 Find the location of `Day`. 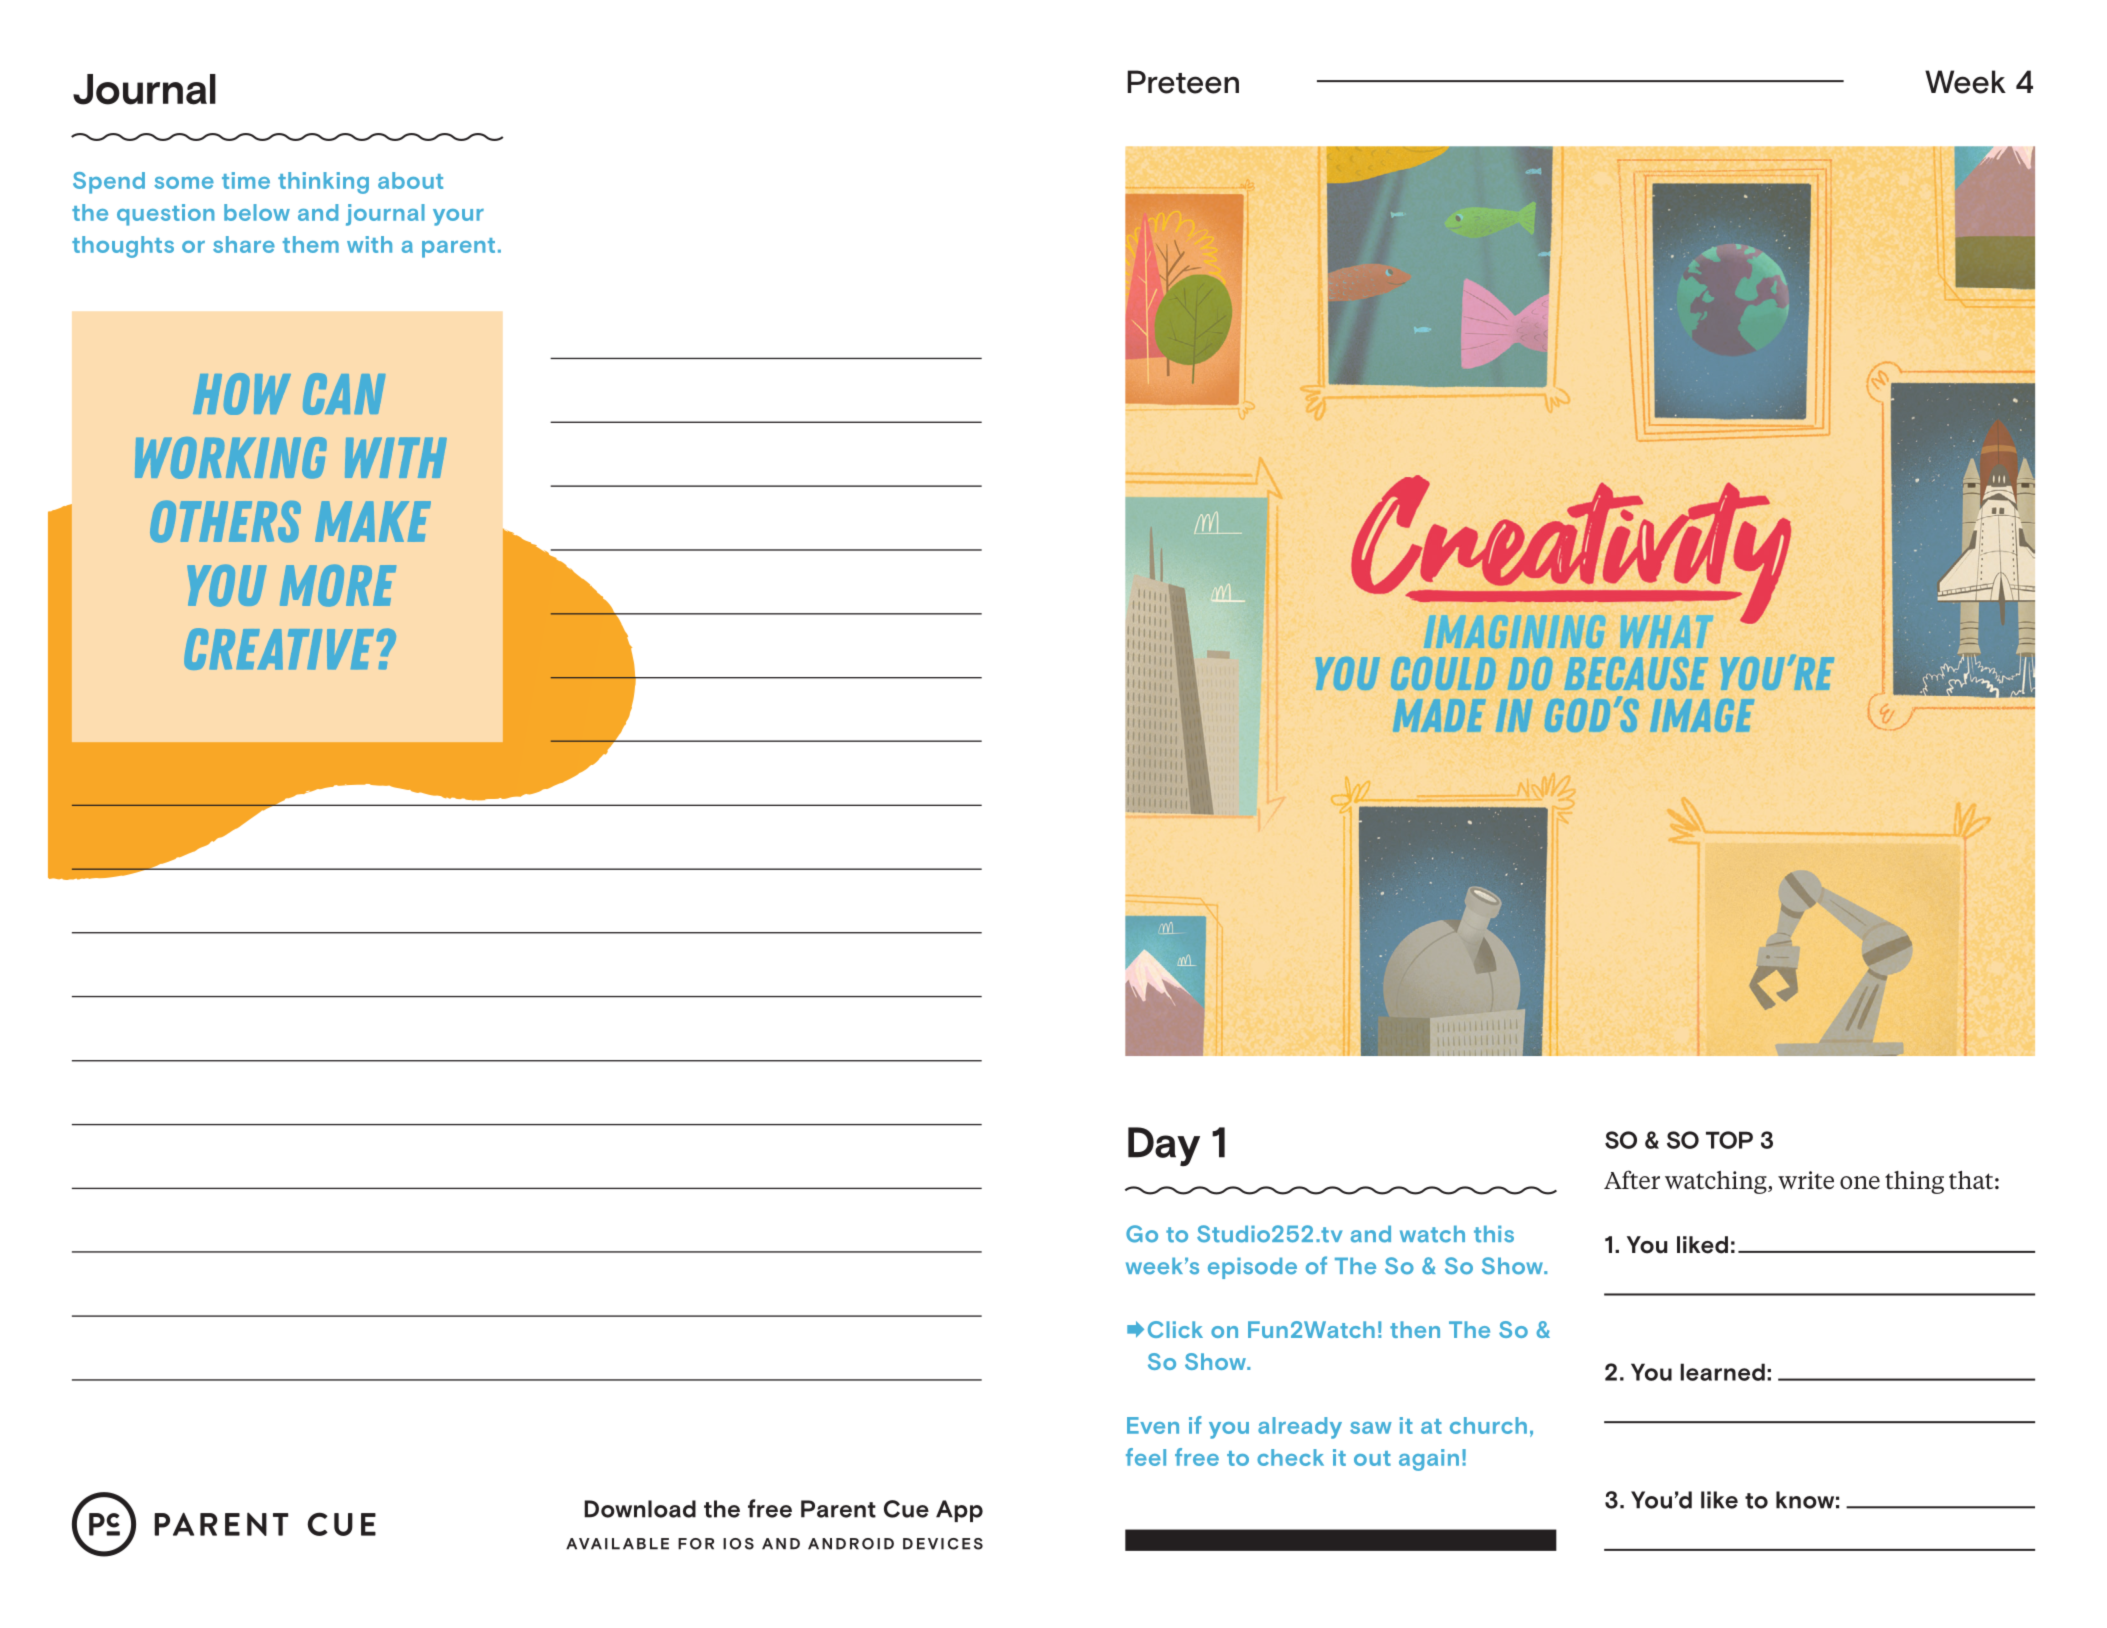

Day is located at coordinates (1164, 1146).
